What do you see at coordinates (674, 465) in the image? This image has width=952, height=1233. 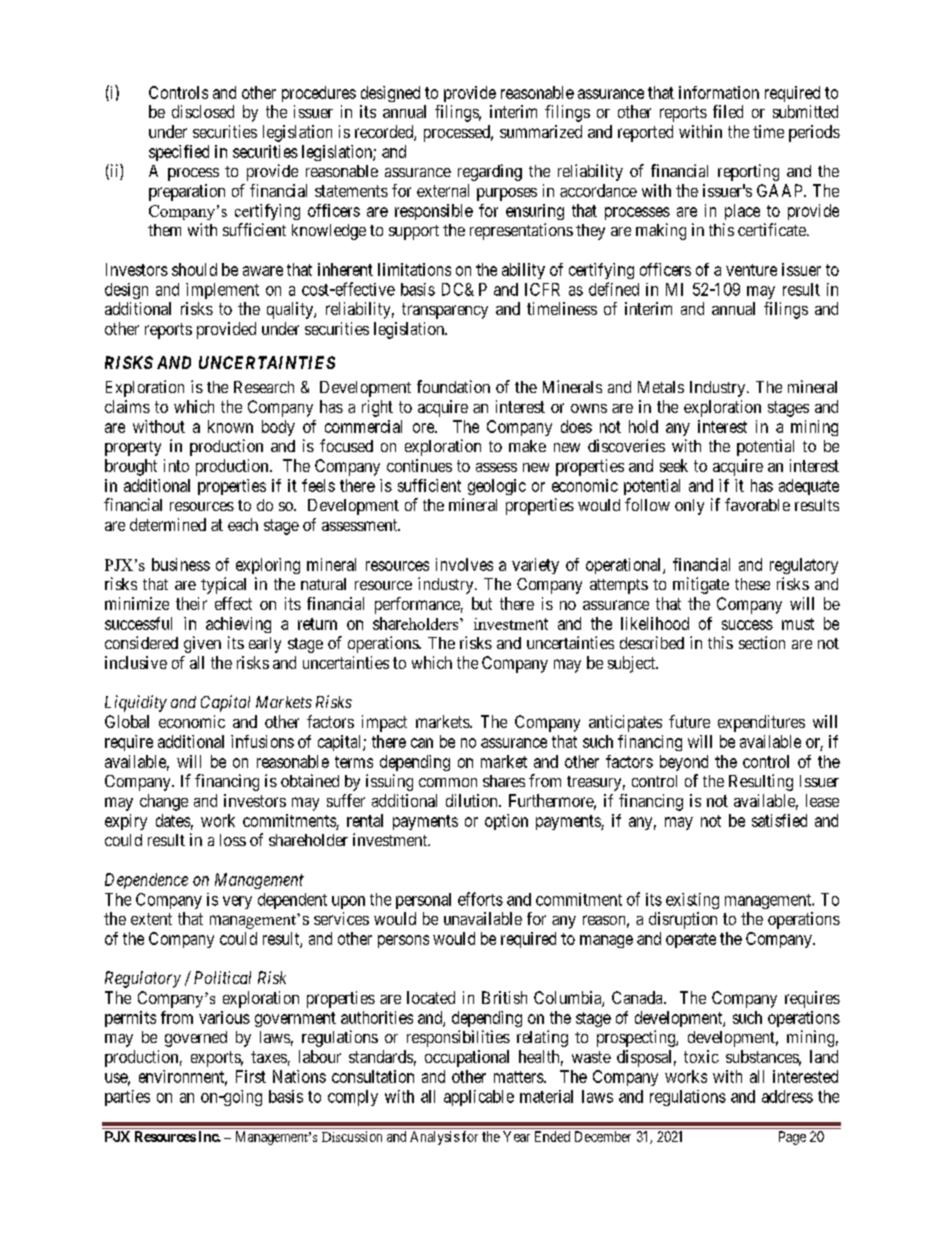 I see `seek` at bounding box center [674, 465].
